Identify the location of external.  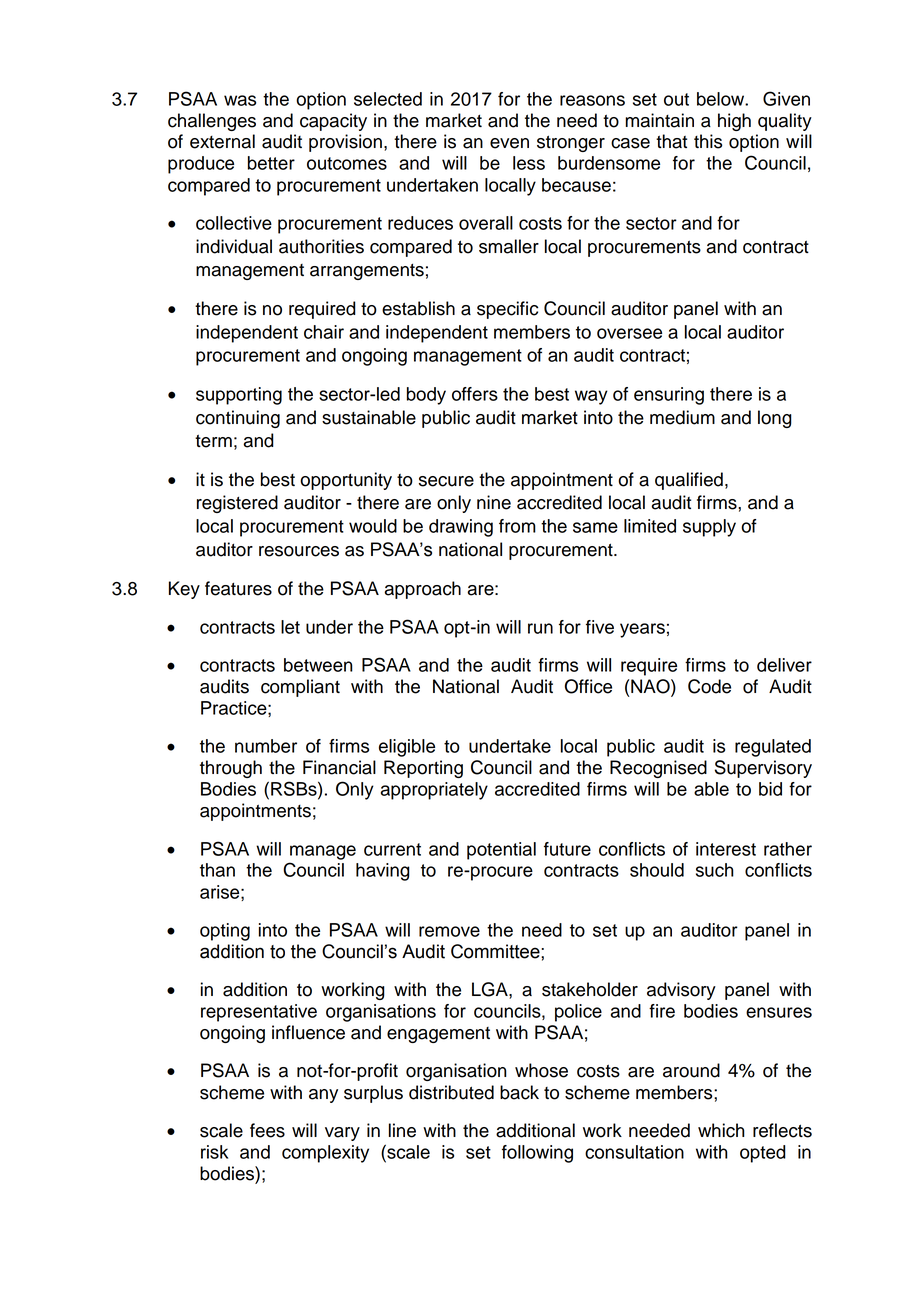
(222, 141).
